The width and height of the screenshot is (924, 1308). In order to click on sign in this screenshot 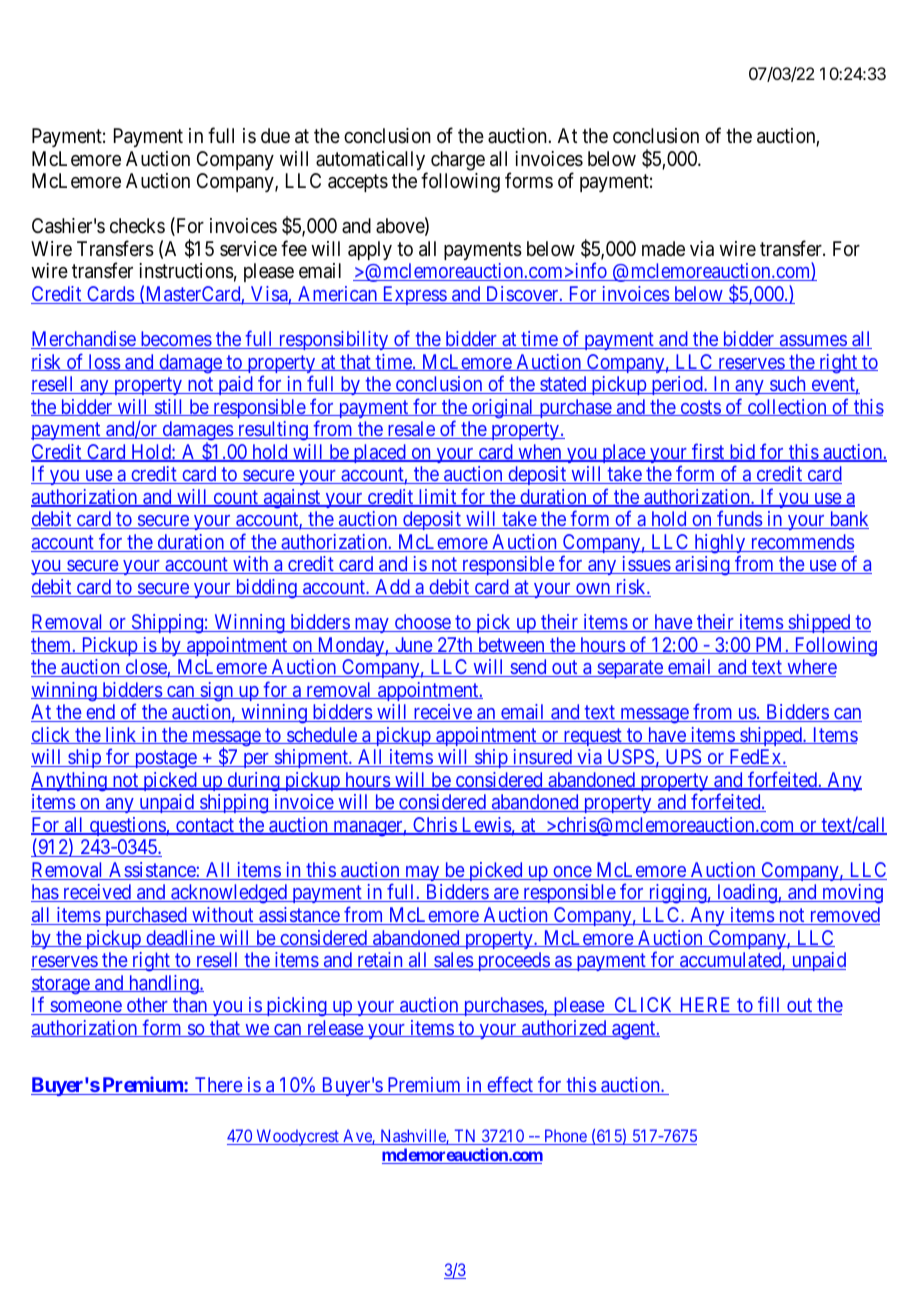, I will do `click(217, 692)`.
